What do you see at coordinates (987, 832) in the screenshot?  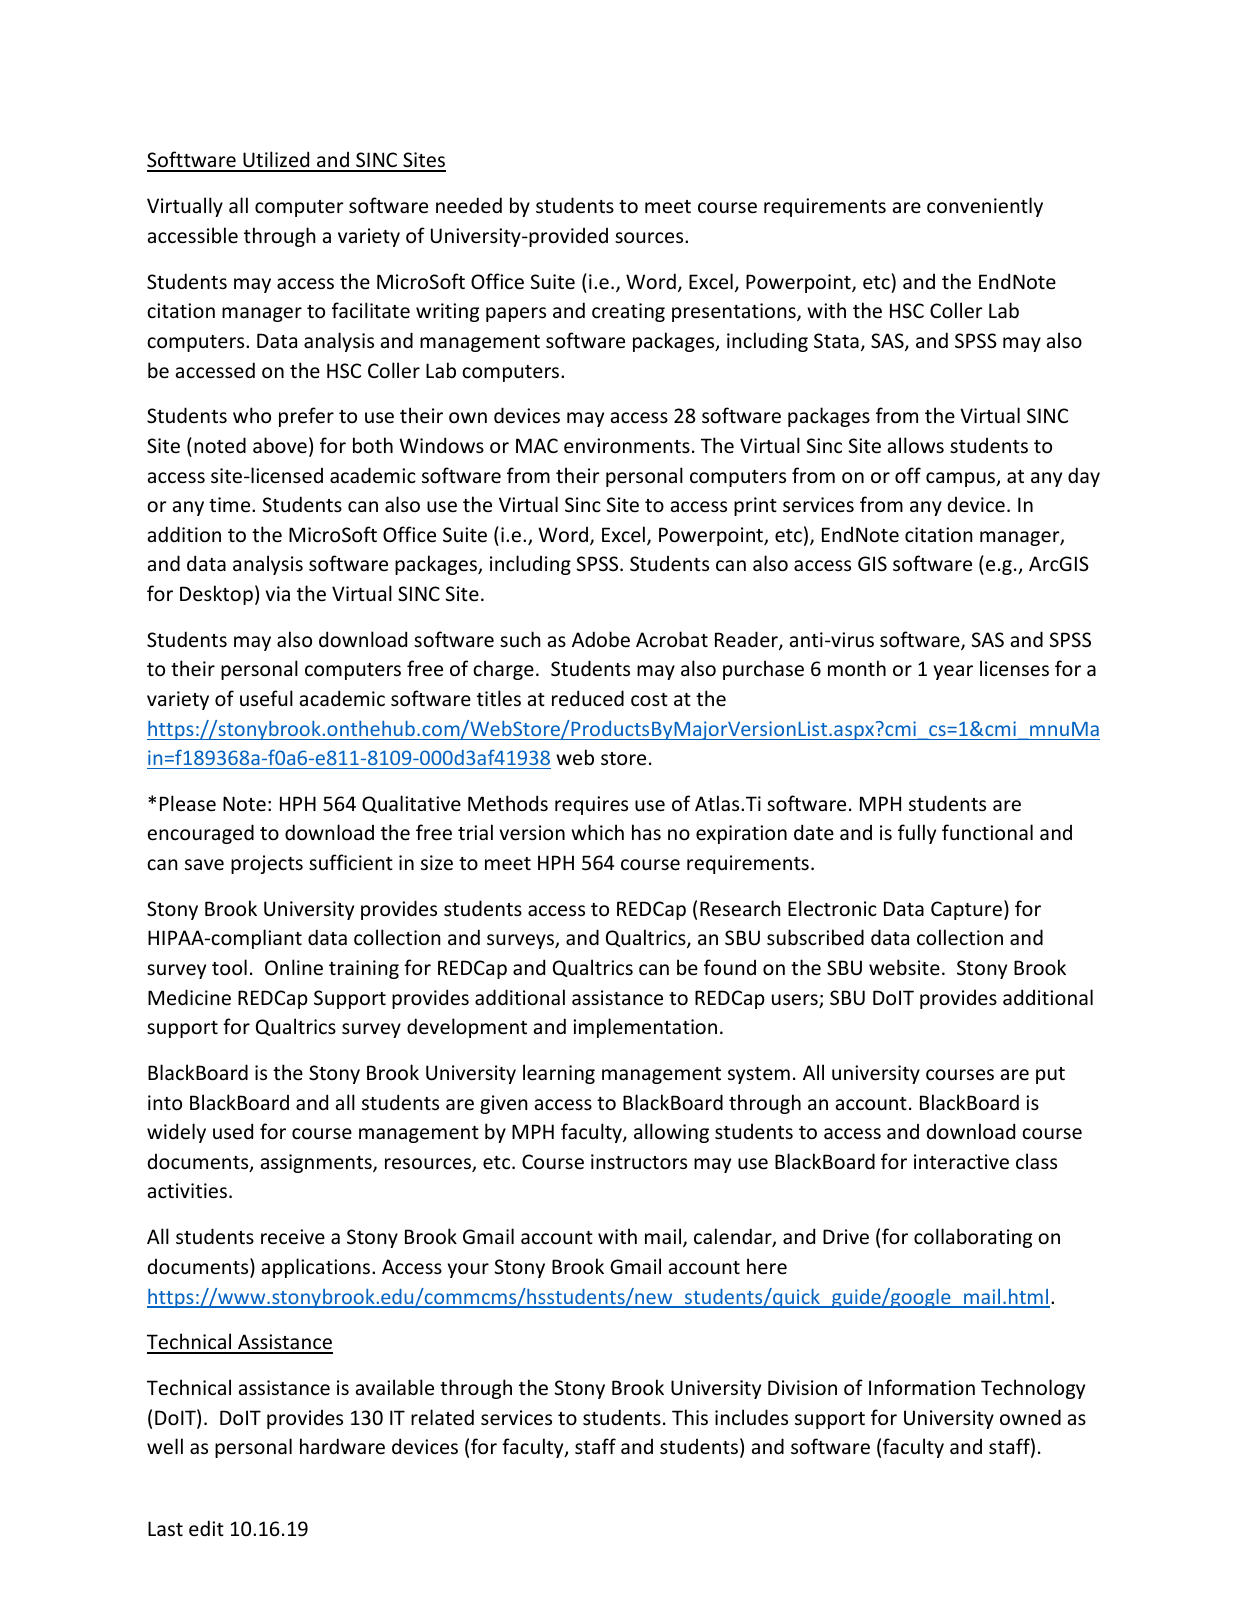 I see `functional` at bounding box center [987, 832].
